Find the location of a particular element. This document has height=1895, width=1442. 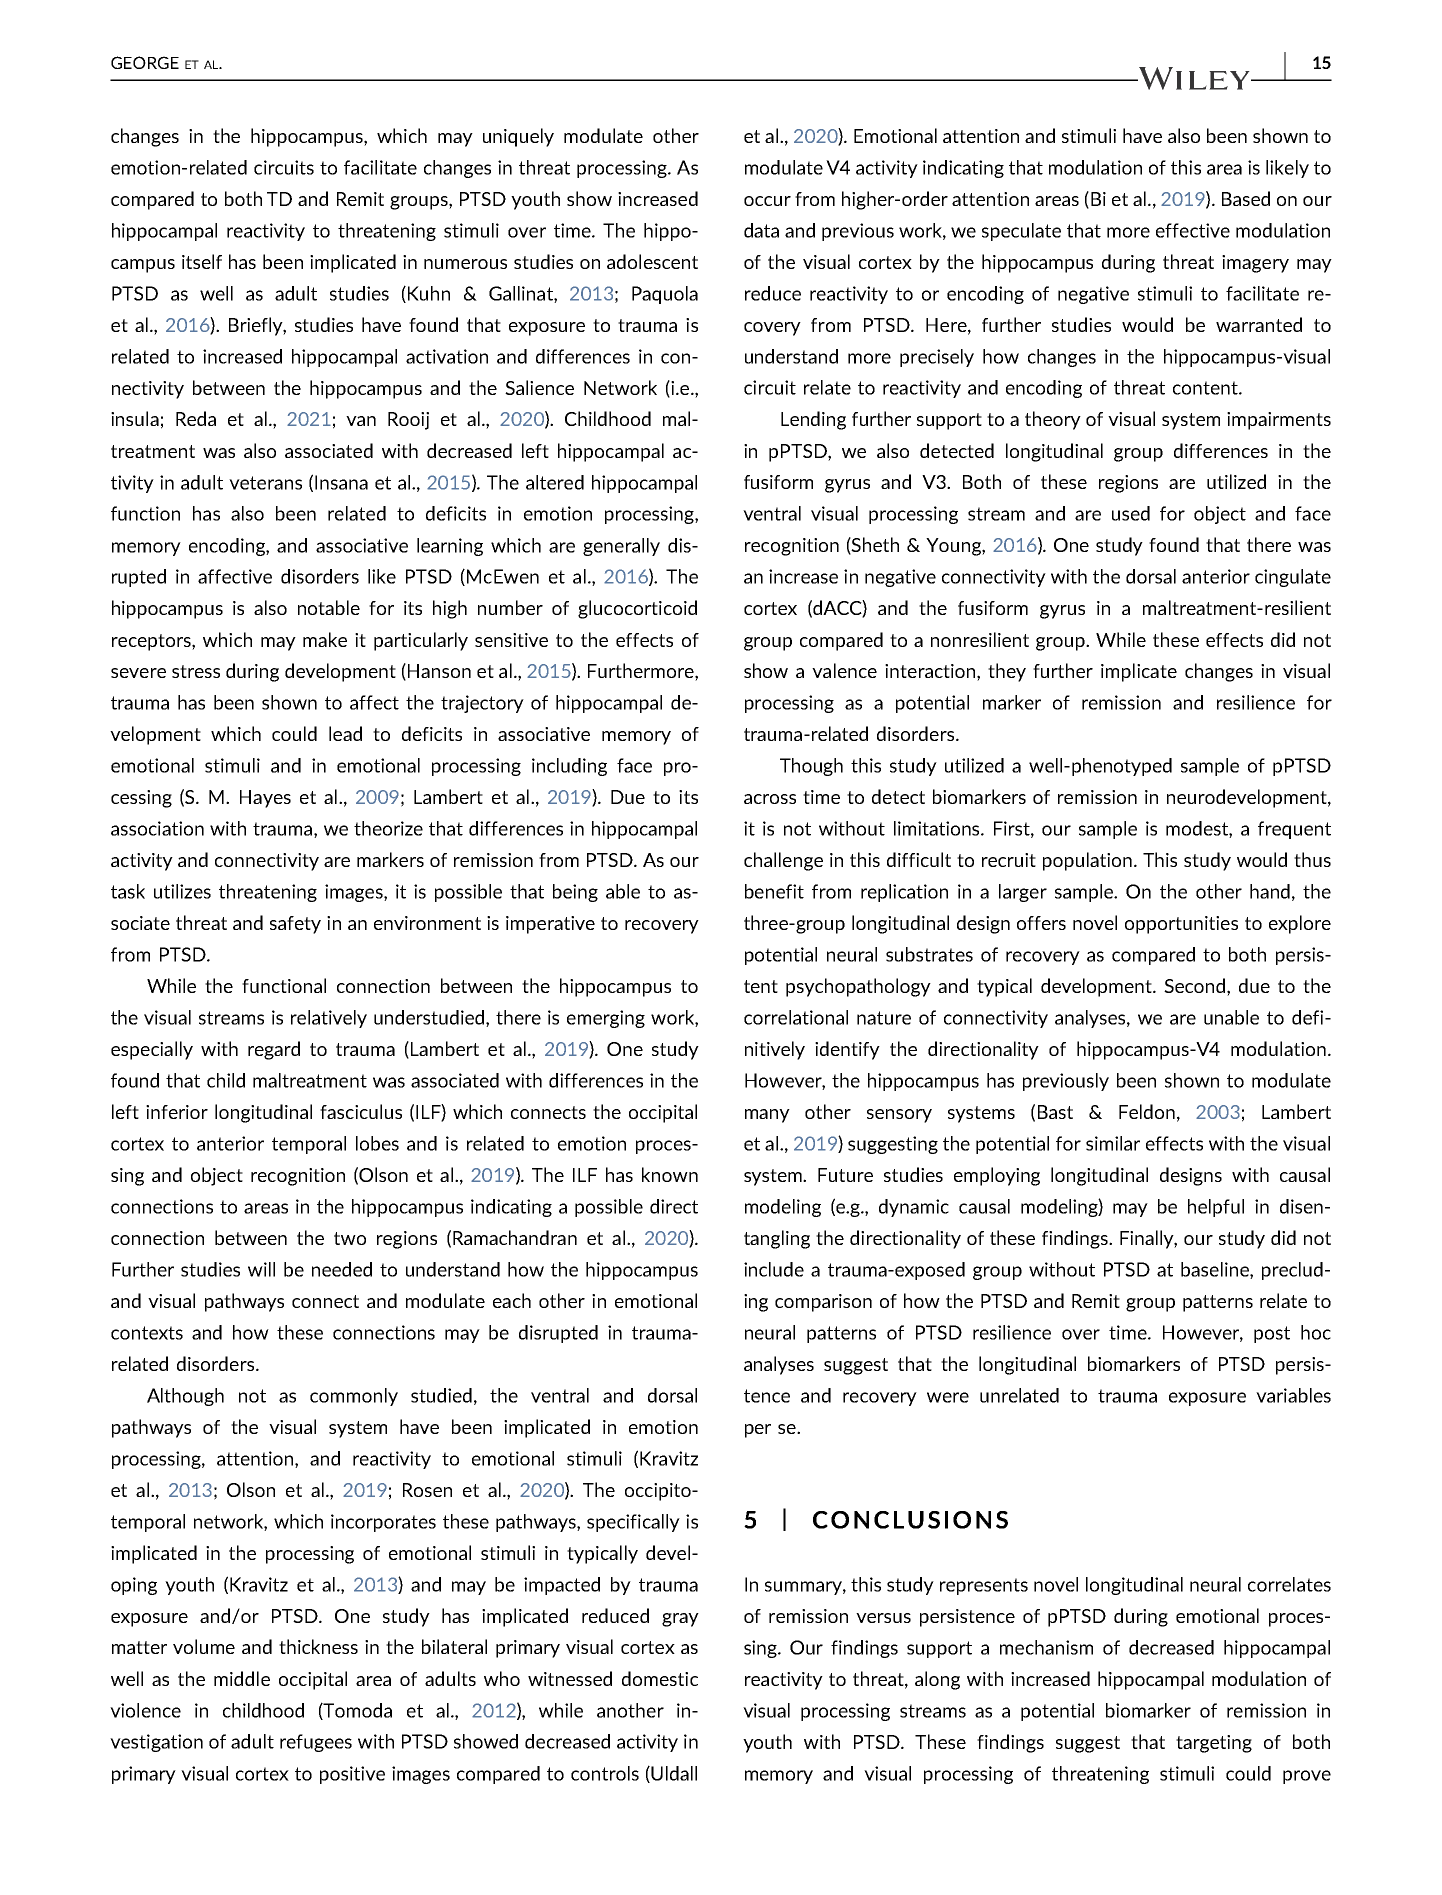

GEORGE is located at coordinates (145, 62).
